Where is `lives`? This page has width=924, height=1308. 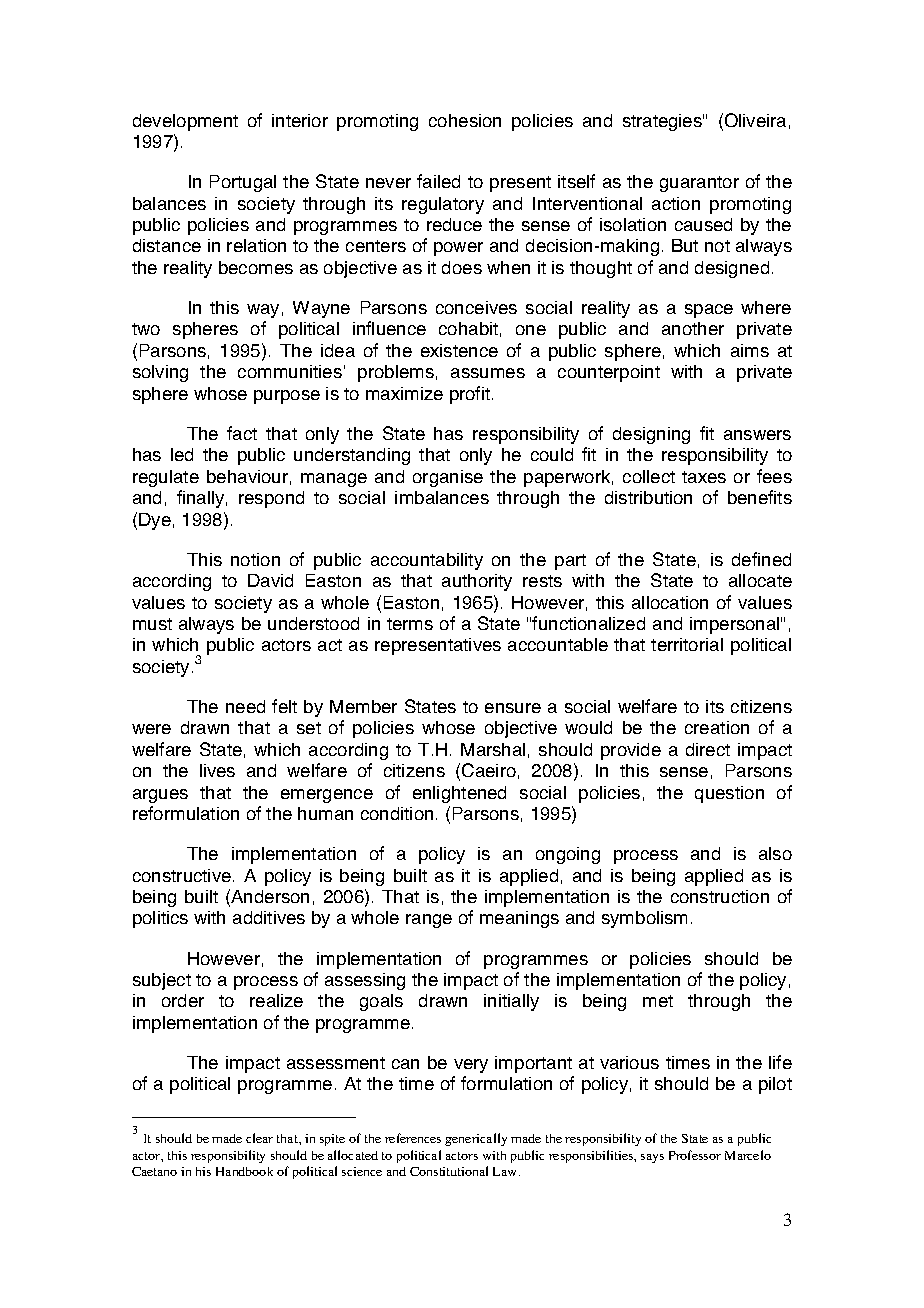 lives is located at coordinates (217, 770).
